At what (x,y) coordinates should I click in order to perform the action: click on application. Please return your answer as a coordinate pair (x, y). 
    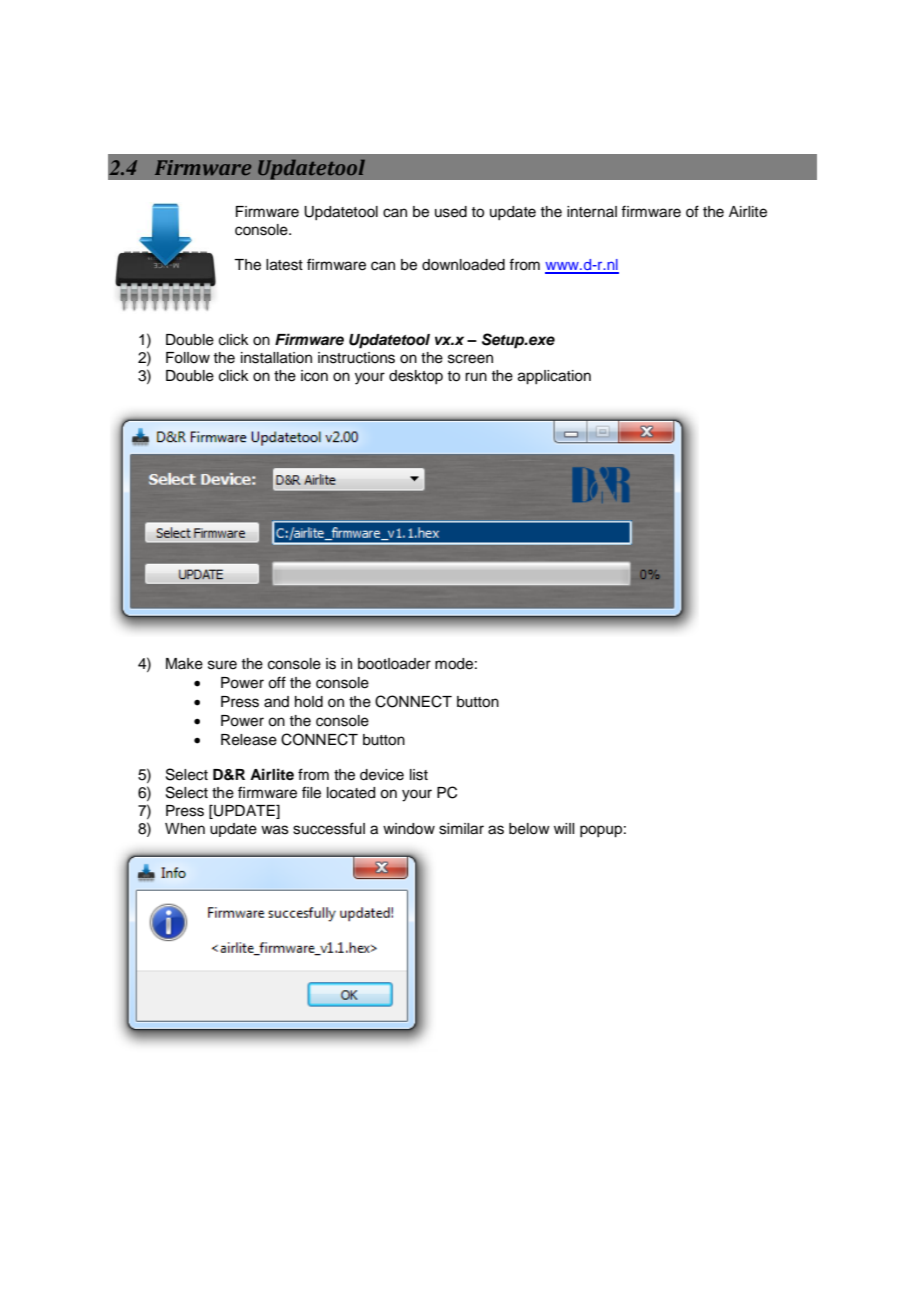
    Looking at the image, I should click on (554, 377).
